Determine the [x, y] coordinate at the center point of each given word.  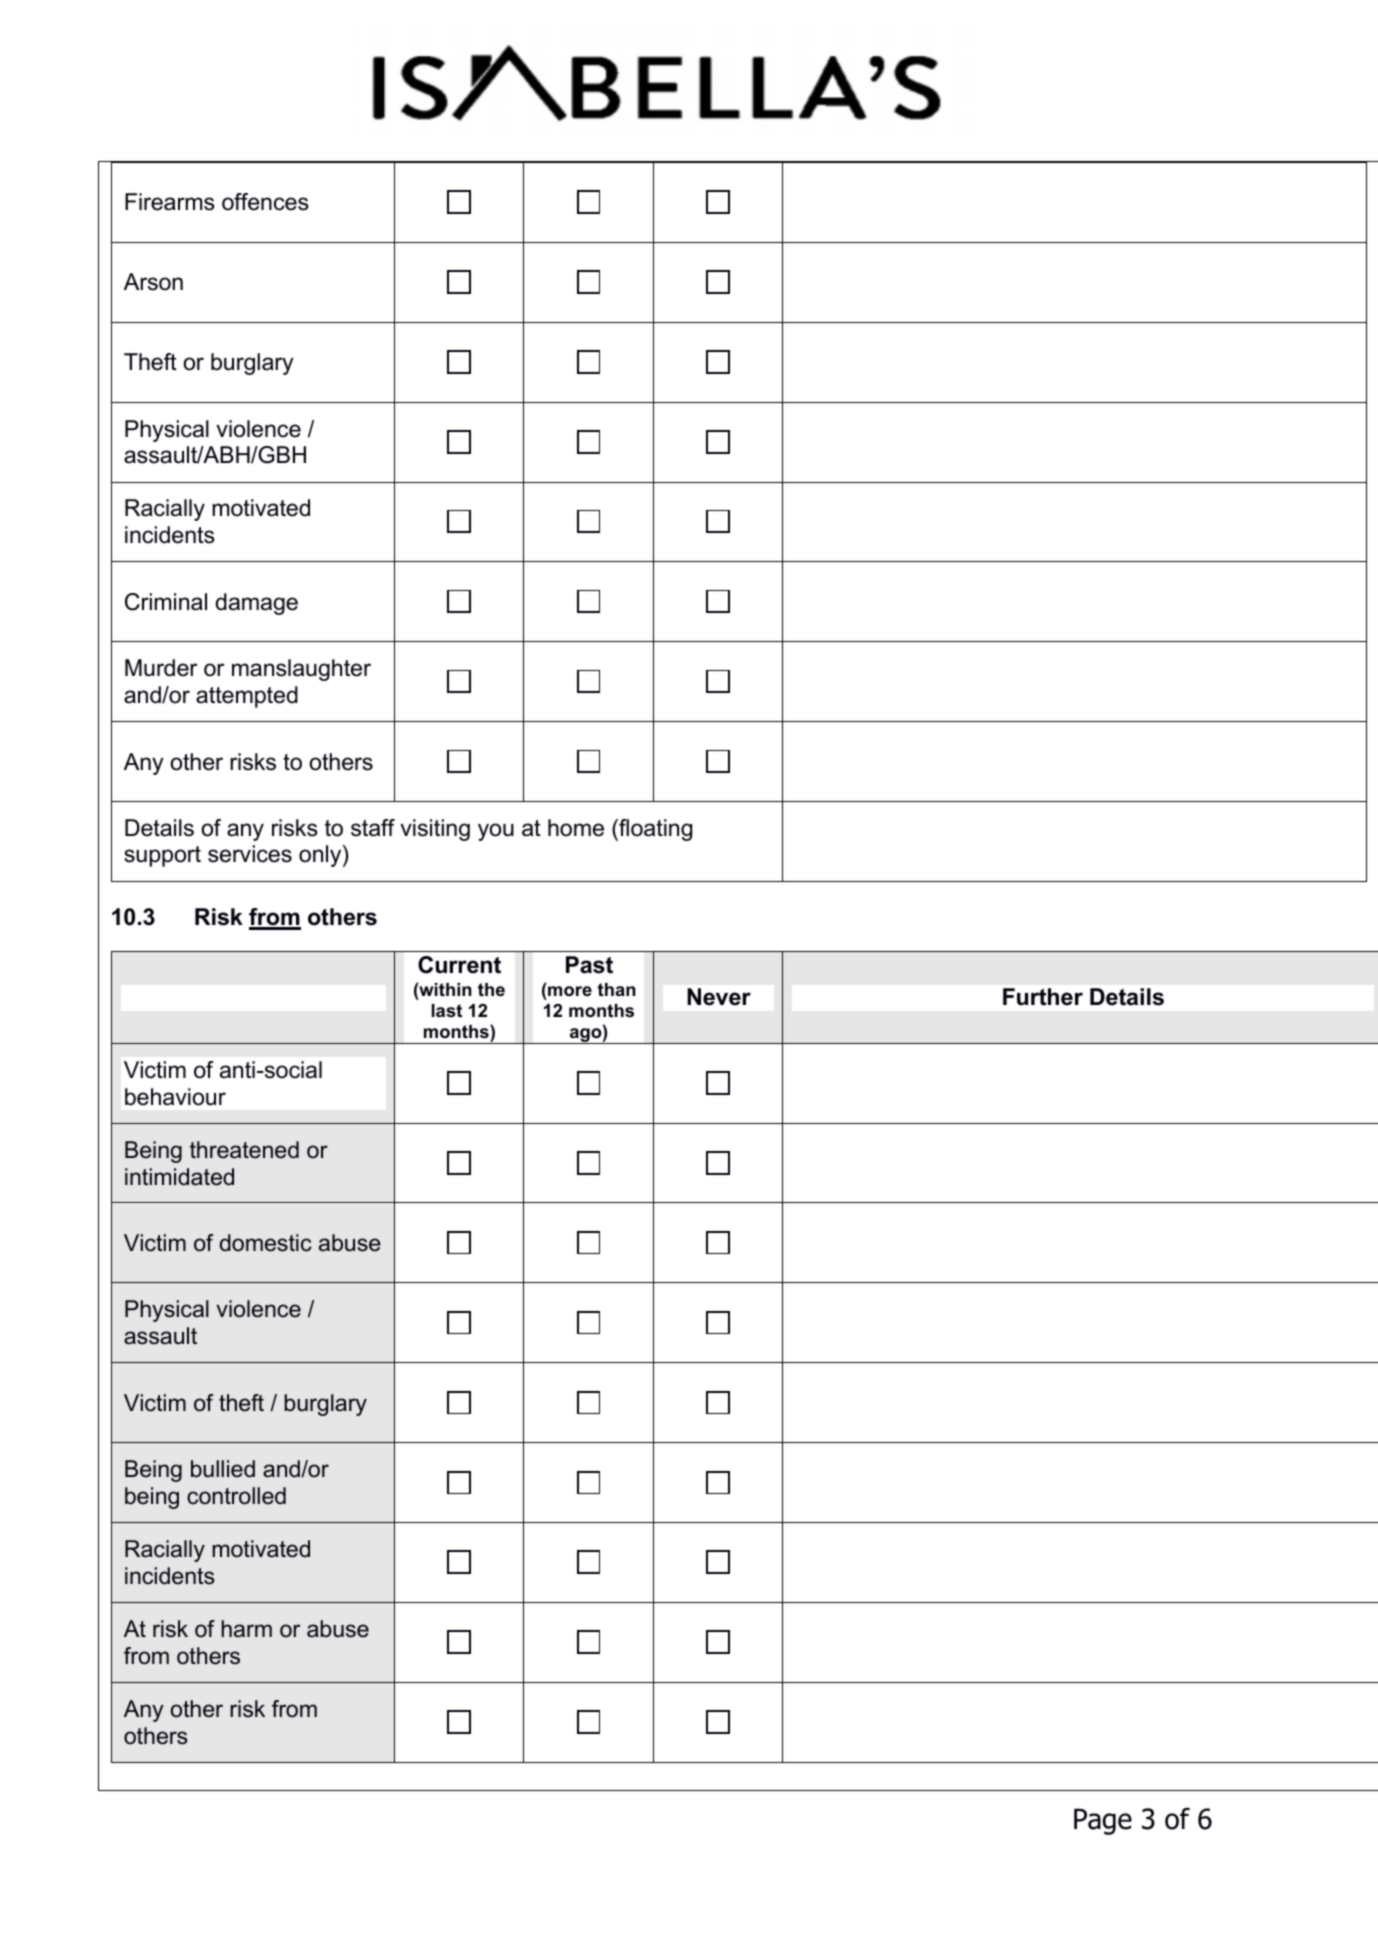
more [570, 991]
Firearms [170, 202]
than [616, 989]
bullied [223, 1469]
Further [1043, 997]
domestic [266, 1243]
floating [654, 830]
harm [246, 1629]
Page [1103, 1821]
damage [257, 604]
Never [719, 997]
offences [265, 202]
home [576, 828]
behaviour [175, 1097]
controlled [236, 1496]
